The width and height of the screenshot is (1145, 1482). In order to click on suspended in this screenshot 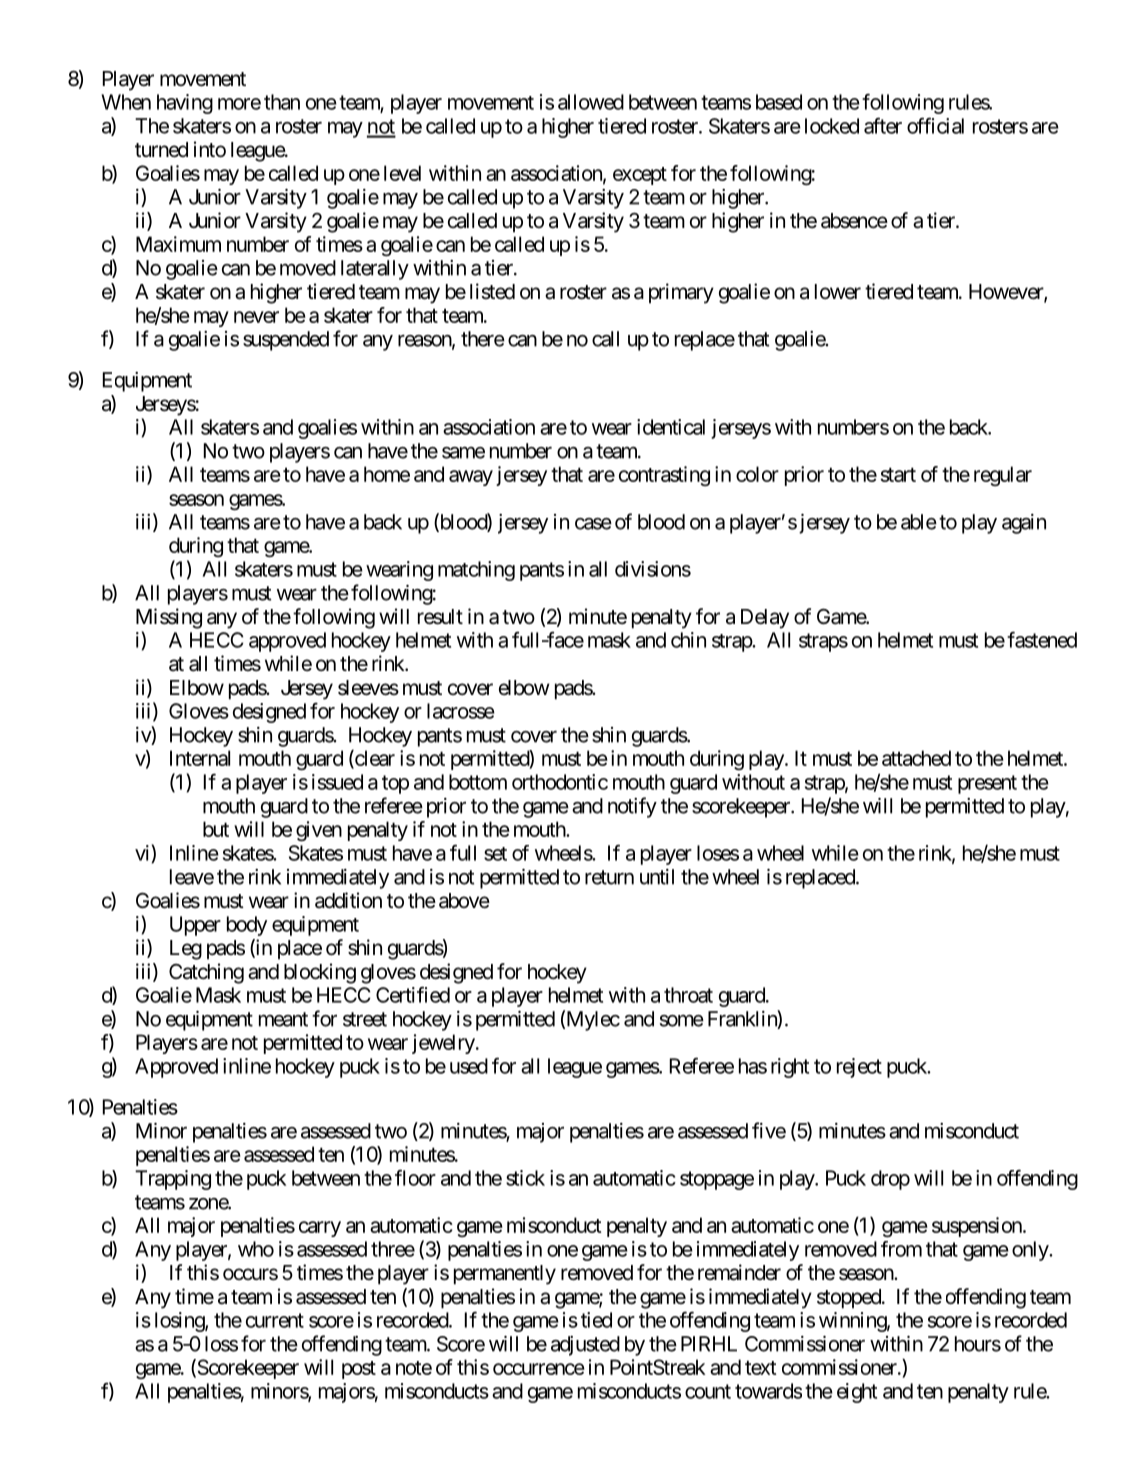, I will do `click(286, 341)`.
